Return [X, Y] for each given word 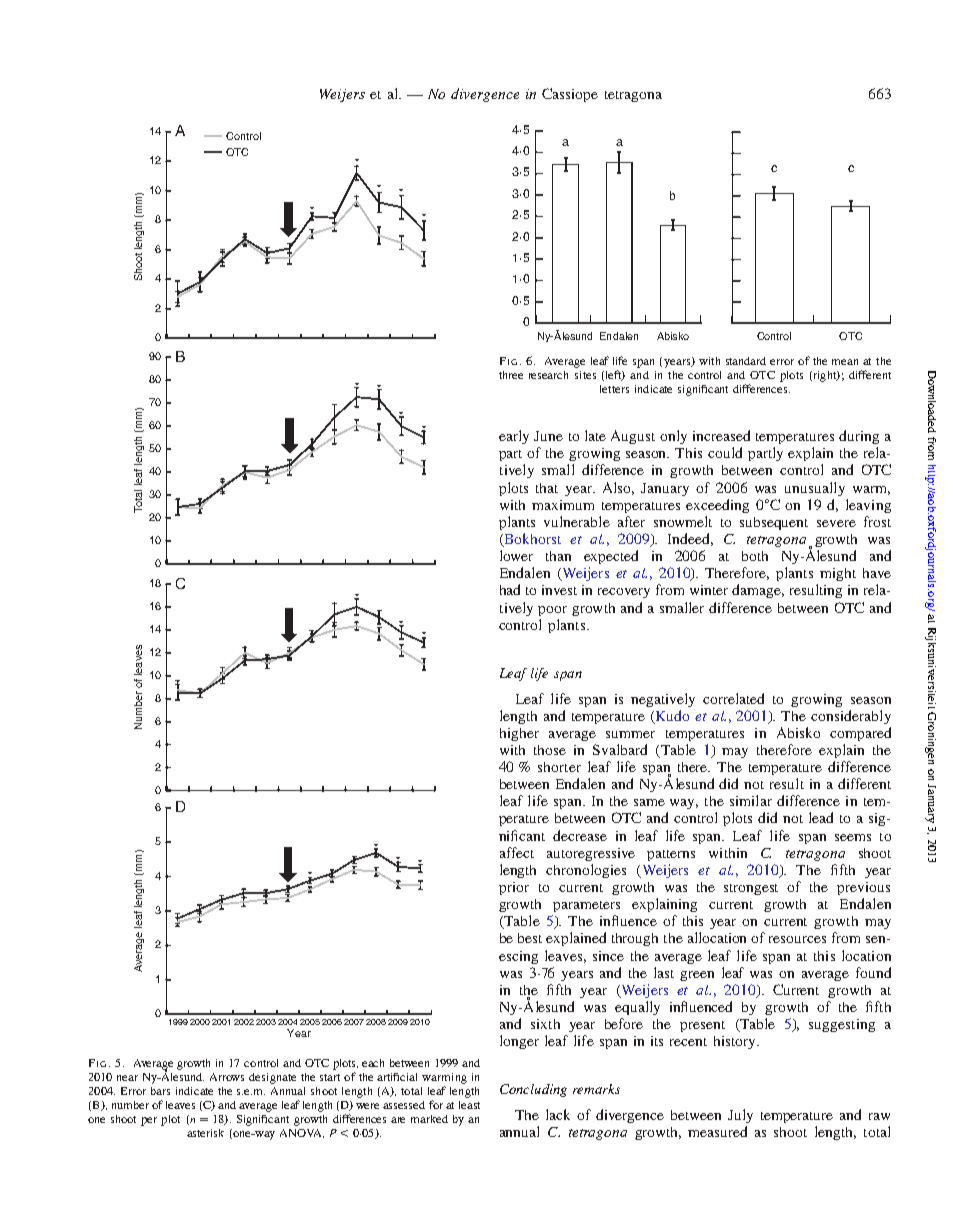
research [548, 375]
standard [746, 361]
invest [559, 590]
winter [709, 590]
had [510, 589]
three [511, 375]
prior [514, 888]
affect [517, 852]
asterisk [205, 1133]
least [469, 1105]
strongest [751, 889]
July [740, 1116]
